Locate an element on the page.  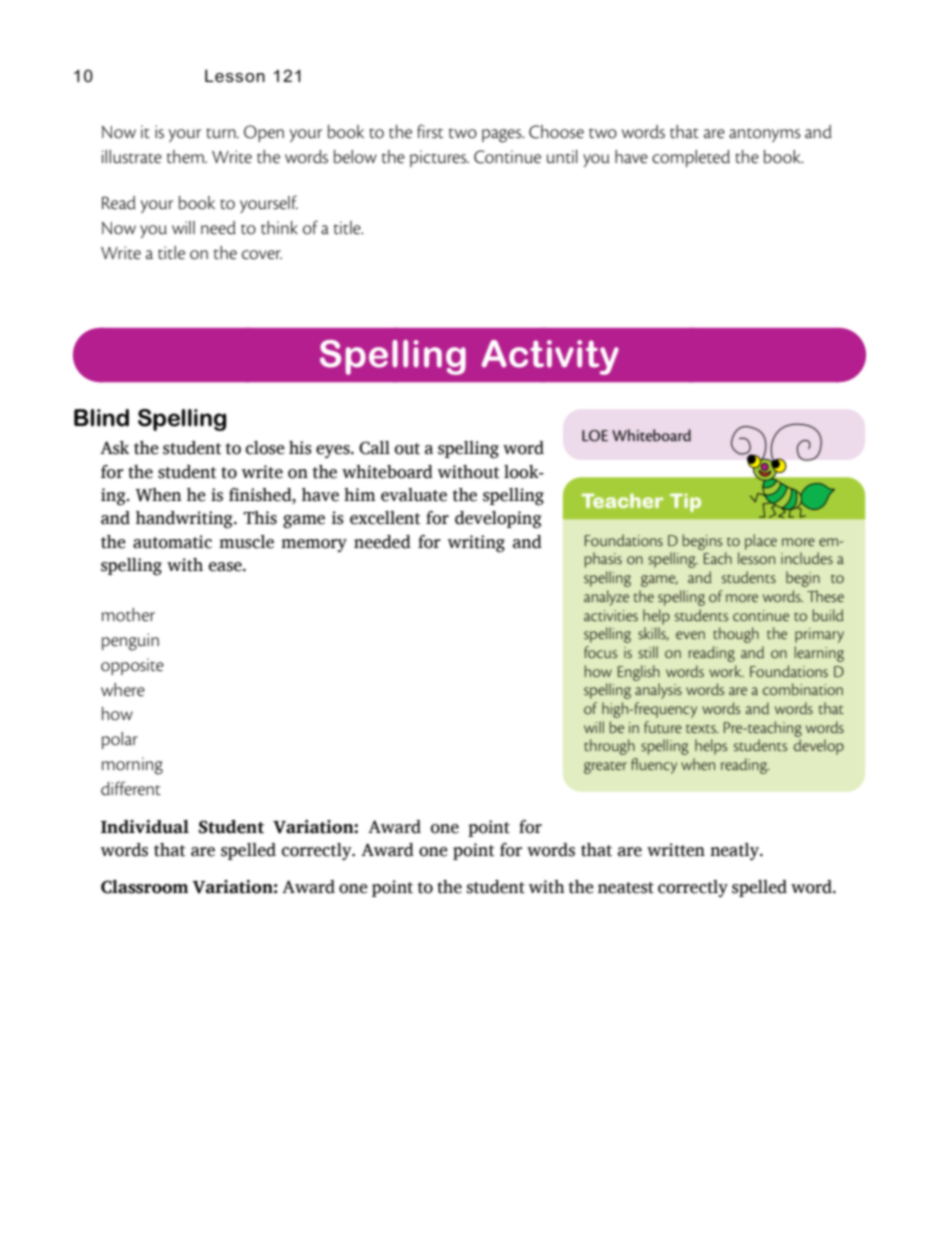
LOE is located at coordinates (595, 436).
